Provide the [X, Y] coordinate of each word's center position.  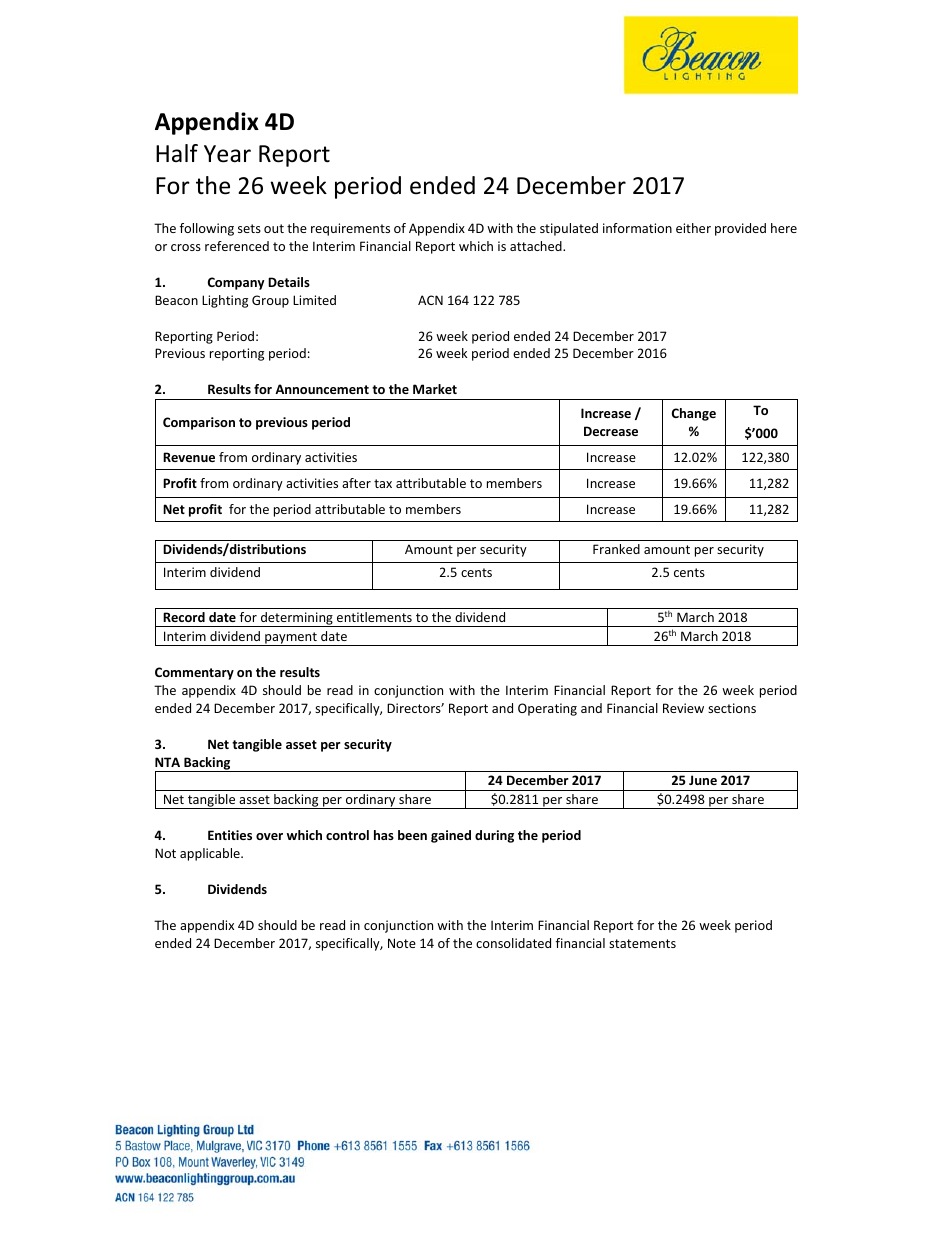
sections [732, 708]
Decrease [611, 431]
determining [297, 619]
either [693, 228]
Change [694, 414]
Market [435, 389]
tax [383, 483]
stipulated [569, 229]
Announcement [322, 389]
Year [227, 154]
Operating [547, 709]
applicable [211, 854]
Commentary [194, 673]
